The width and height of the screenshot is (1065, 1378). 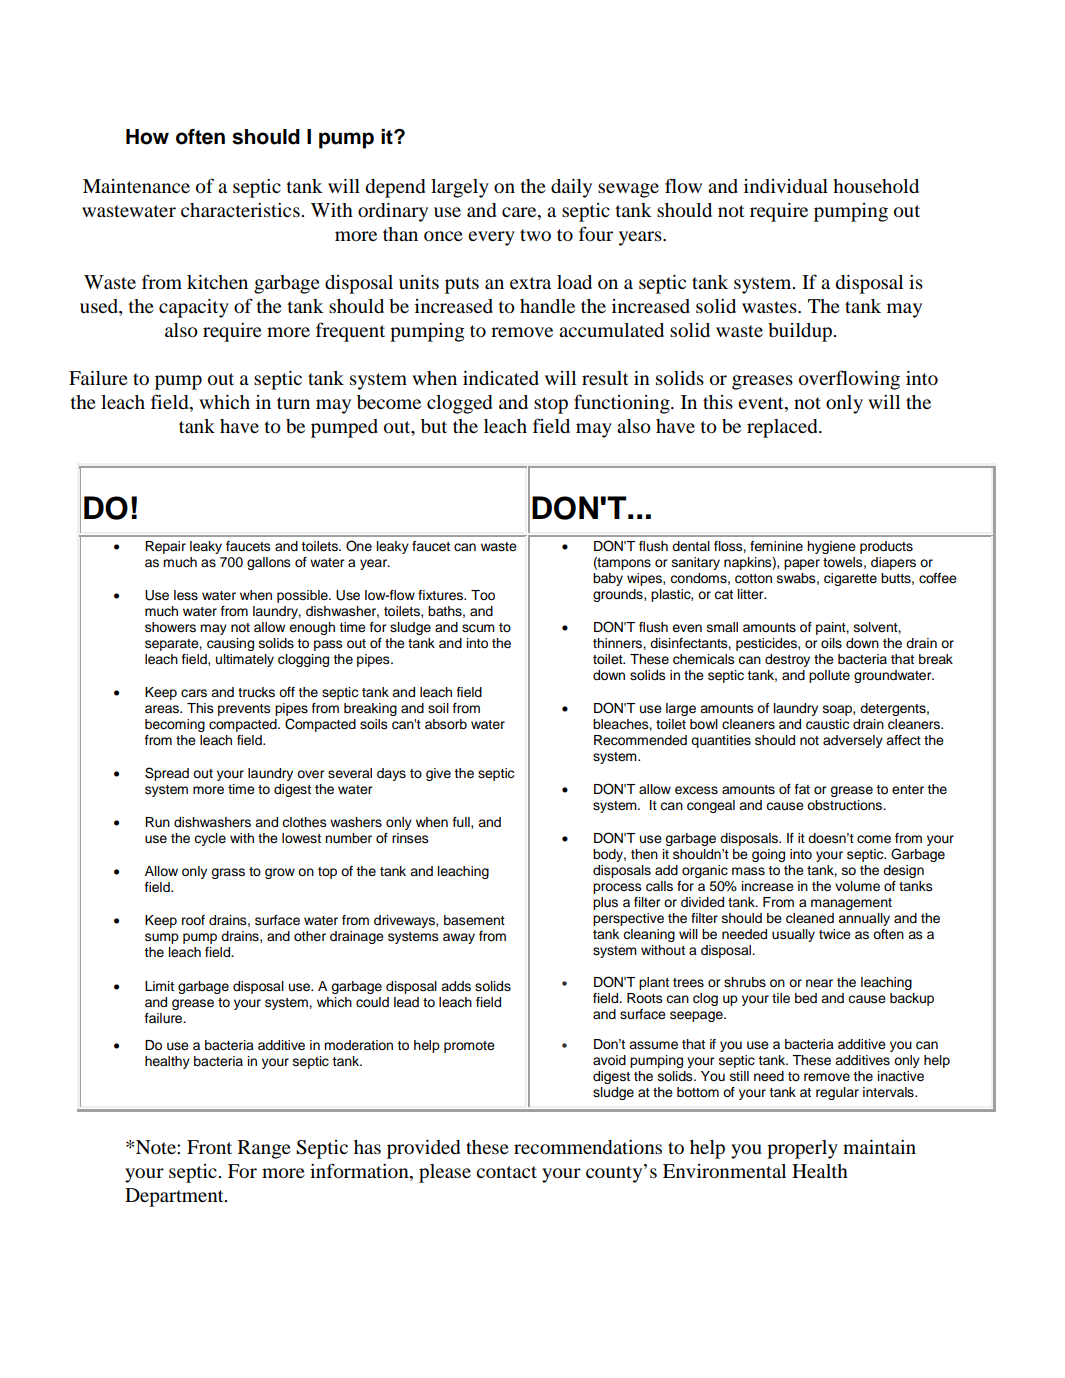 What do you see at coordinates (506, 1172) in the screenshot?
I see `contact` at bounding box center [506, 1172].
